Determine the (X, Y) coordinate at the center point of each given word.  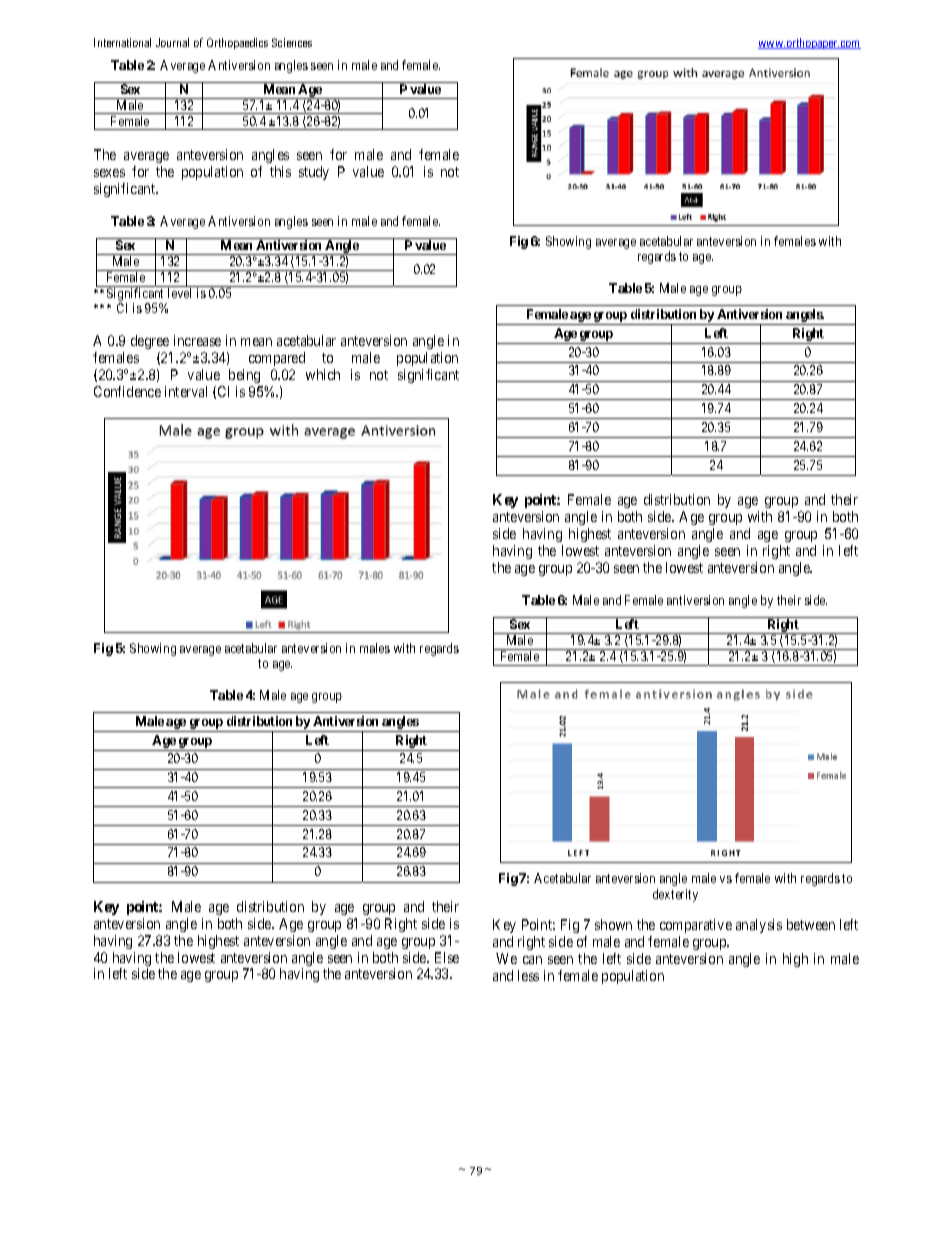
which (323, 374)
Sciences (292, 42)
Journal (172, 42)
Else (447, 957)
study (314, 173)
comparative (696, 926)
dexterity (675, 895)
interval (186, 391)
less (528, 975)
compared (277, 359)
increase (197, 340)
